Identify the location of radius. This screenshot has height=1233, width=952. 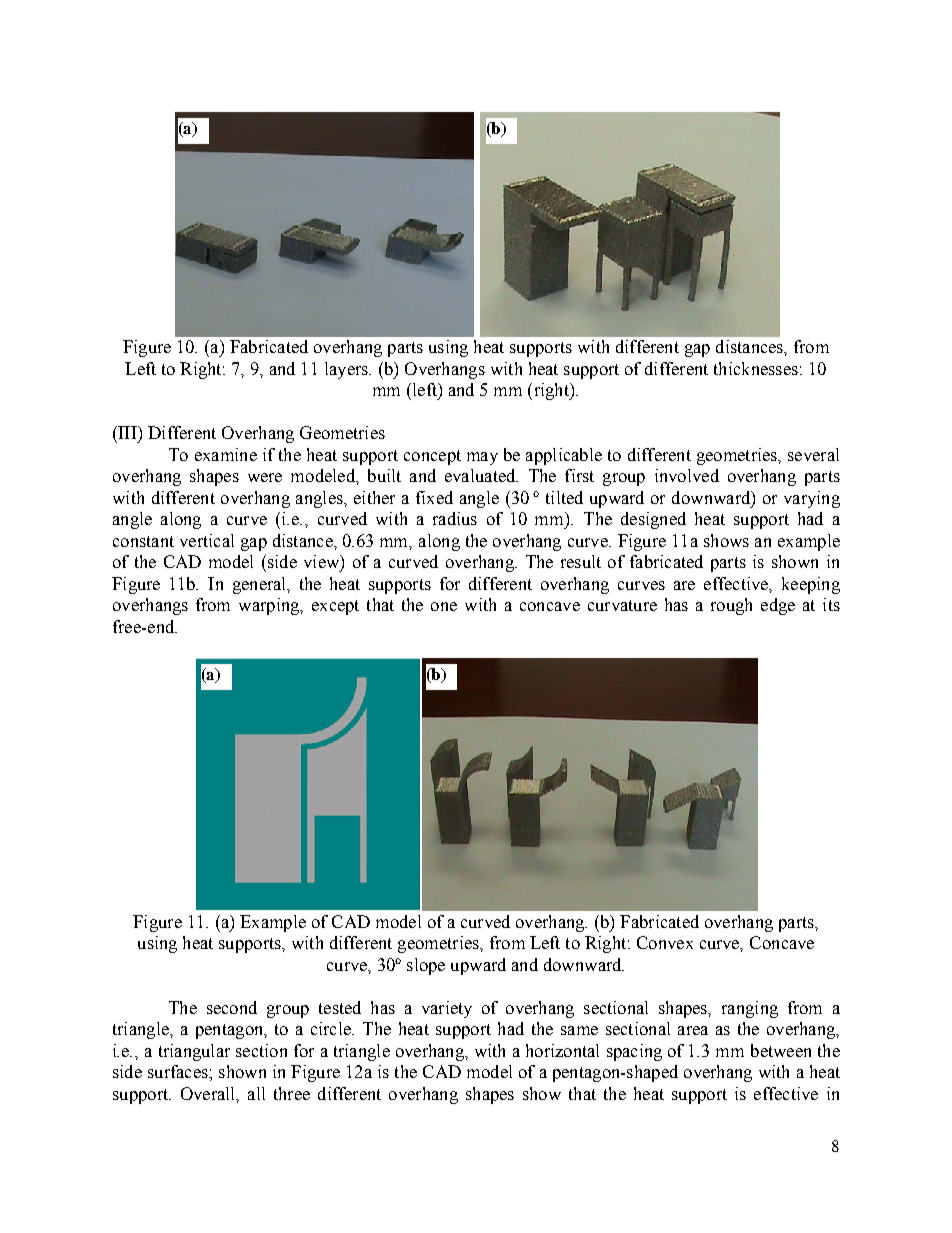
(455, 518).
